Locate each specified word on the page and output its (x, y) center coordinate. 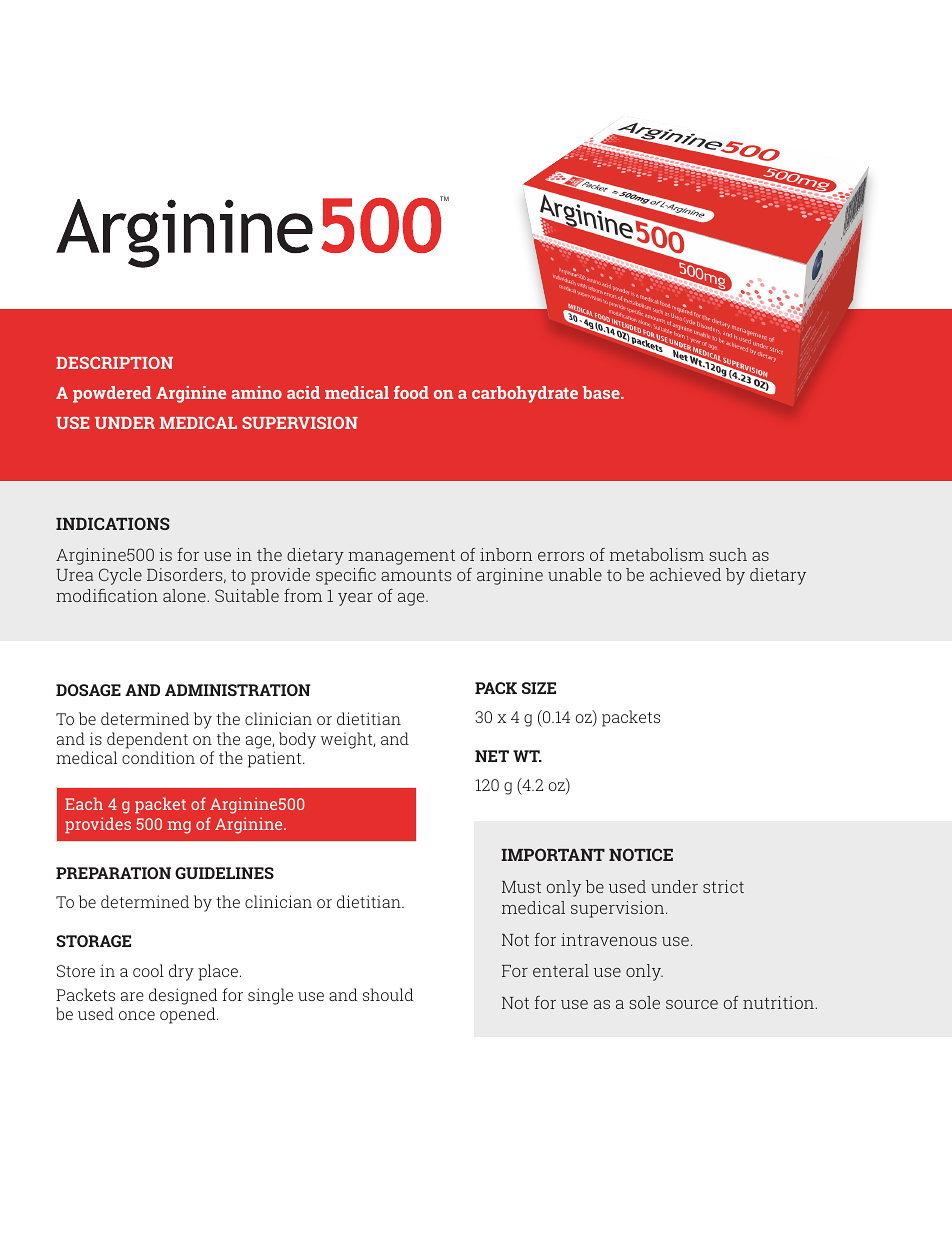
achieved (685, 574)
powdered (112, 394)
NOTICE (641, 854)
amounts (416, 575)
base (602, 392)
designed (183, 996)
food (411, 392)
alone (185, 595)
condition (158, 757)
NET (492, 756)
